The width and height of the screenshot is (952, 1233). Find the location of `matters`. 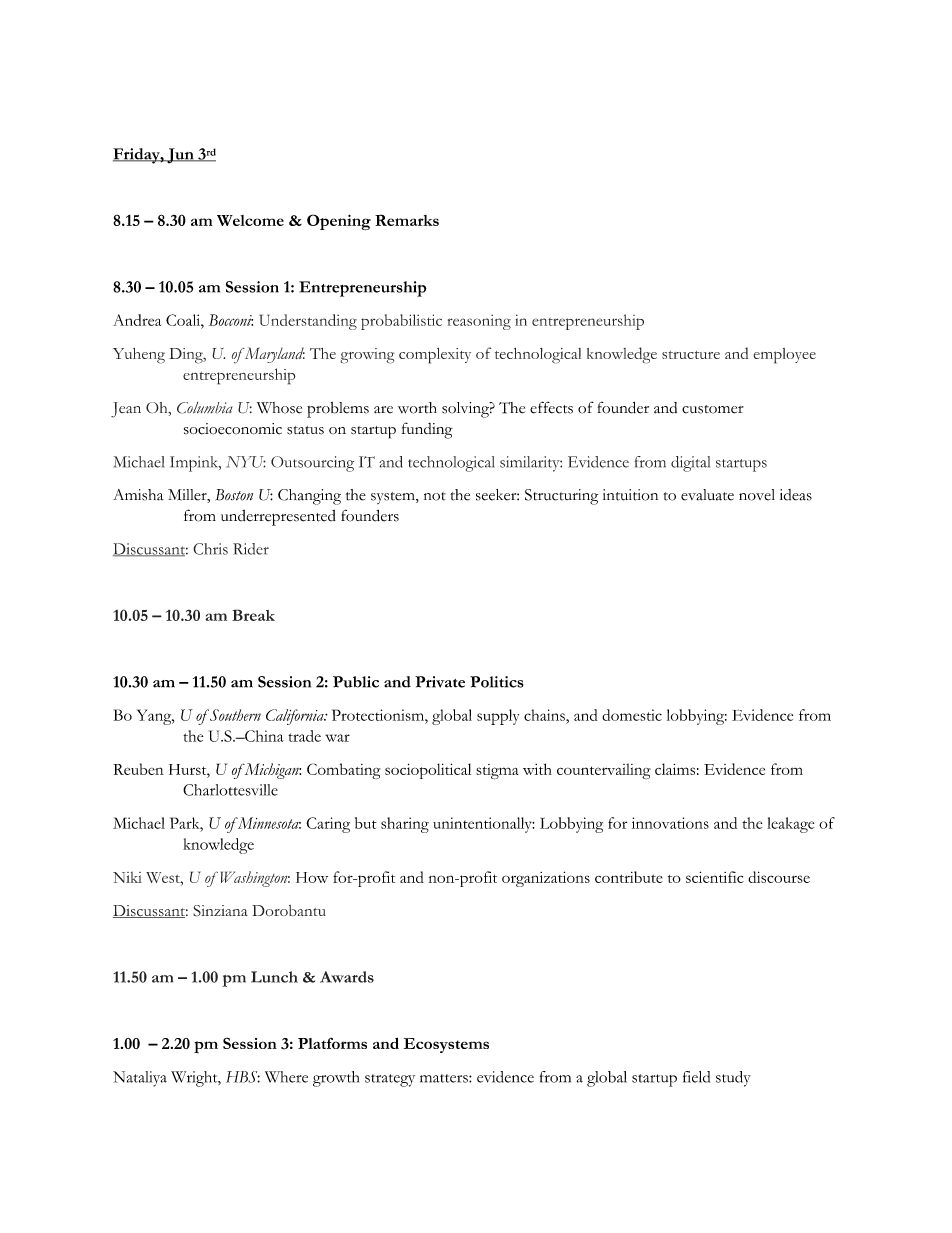

matters is located at coordinates (445, 1078).
